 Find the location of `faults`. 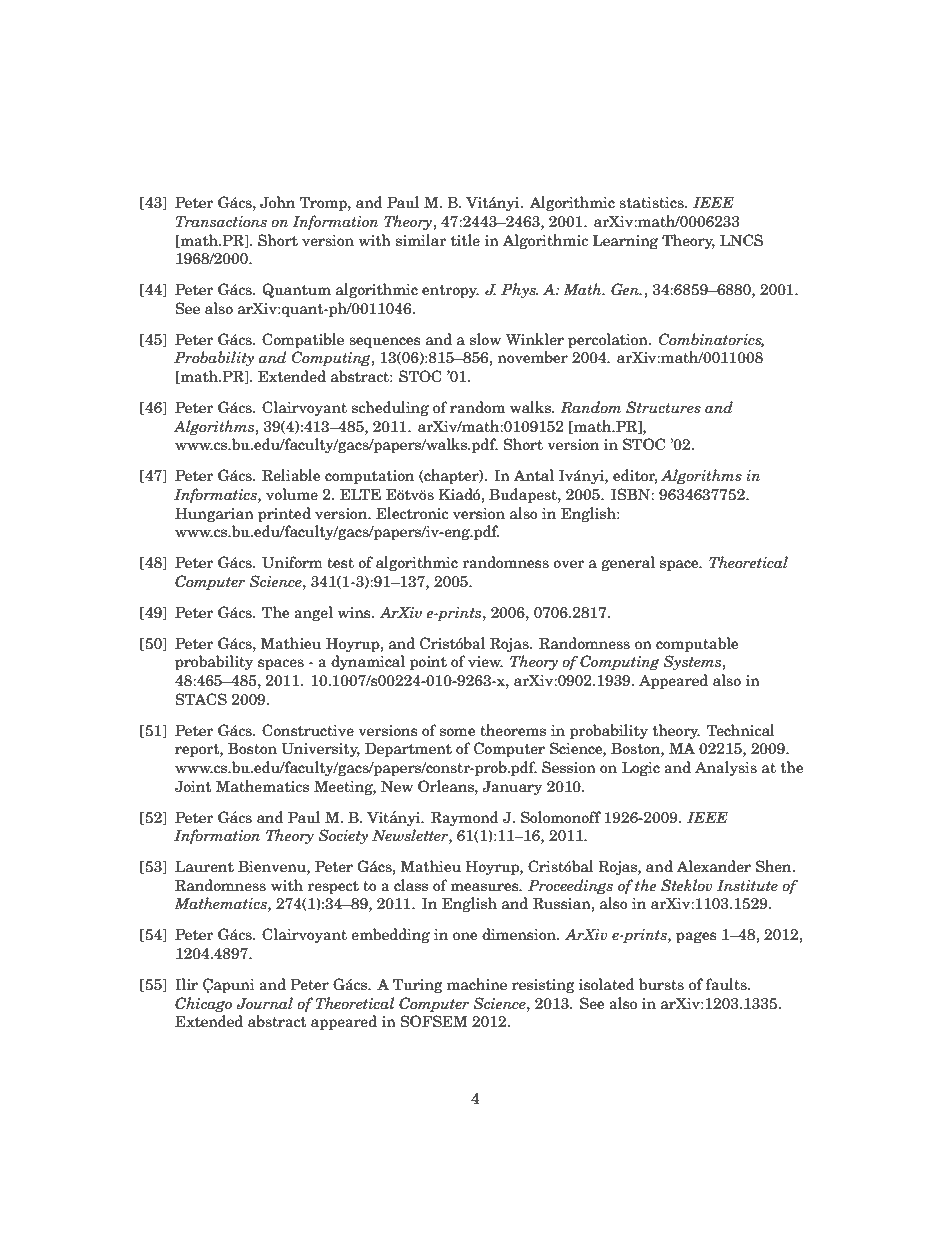

faults is located at coordinates (727, 984).
